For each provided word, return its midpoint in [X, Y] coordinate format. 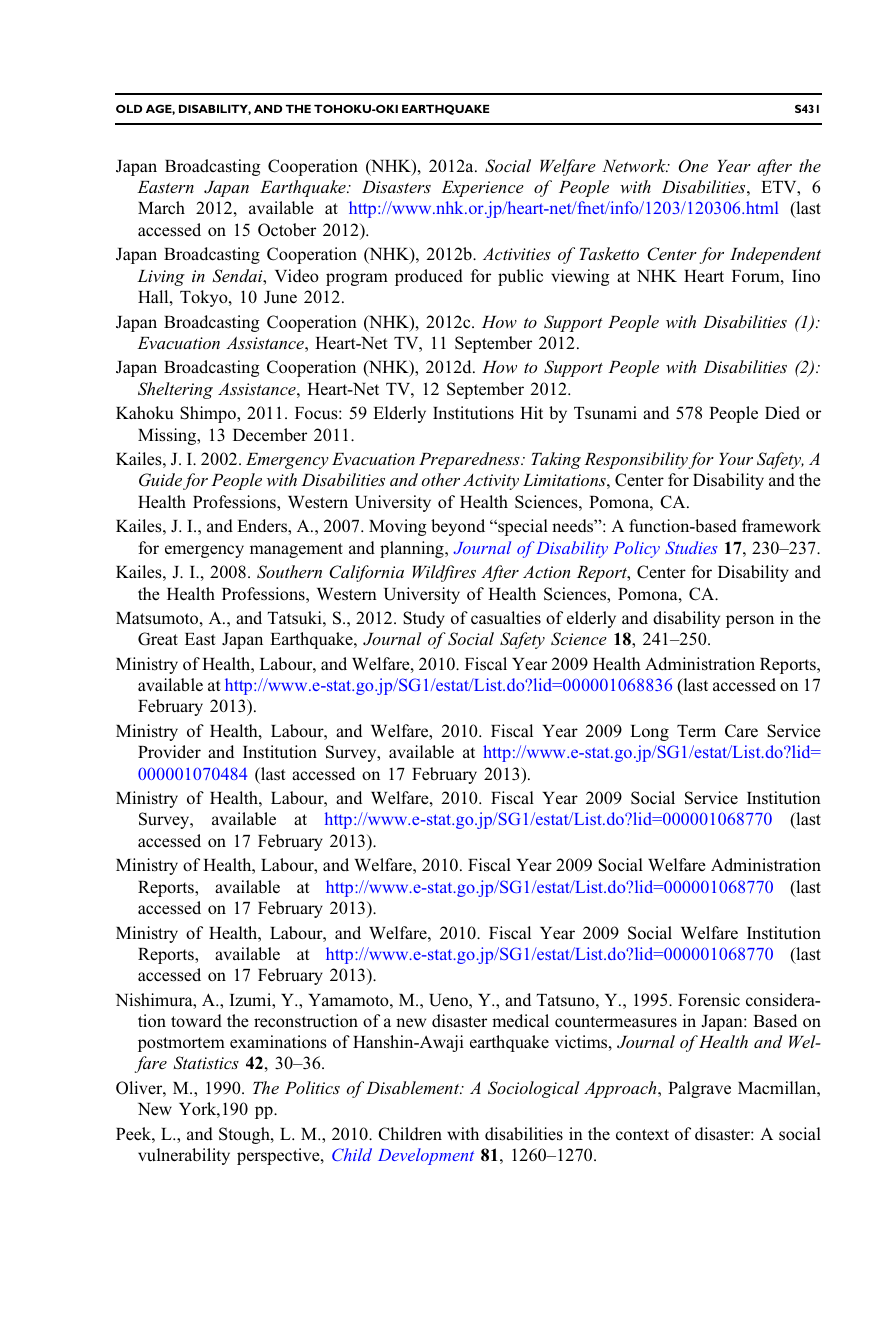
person [750, 621]
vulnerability [184, 1156]
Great [158, 639]
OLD [129, 108]
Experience [482, 189]
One [693, 166]
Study [424, 619]
